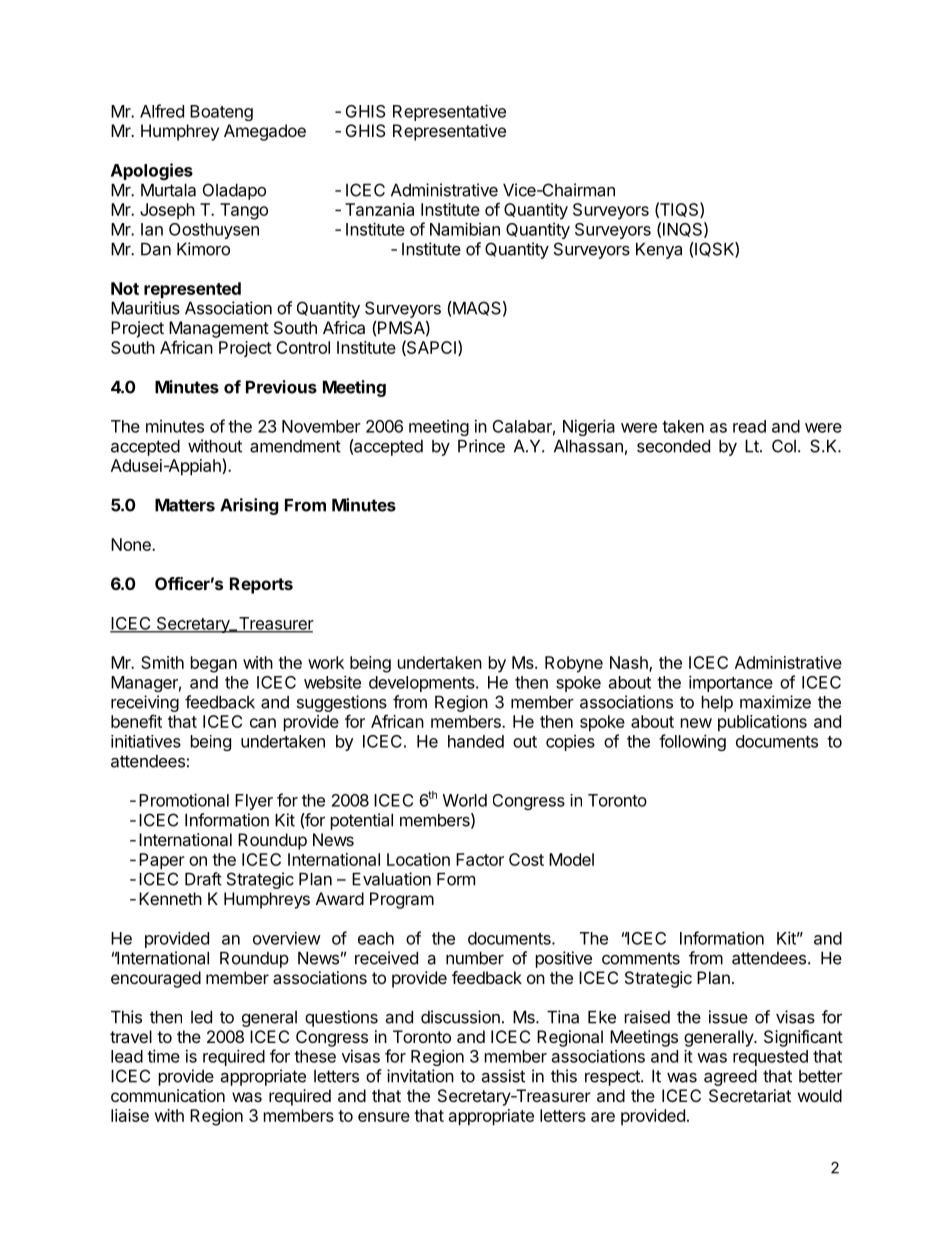 Image resolution: width=952 pixels, height=1233 pixels. I want to click on Alfred, so click(162, 111).
